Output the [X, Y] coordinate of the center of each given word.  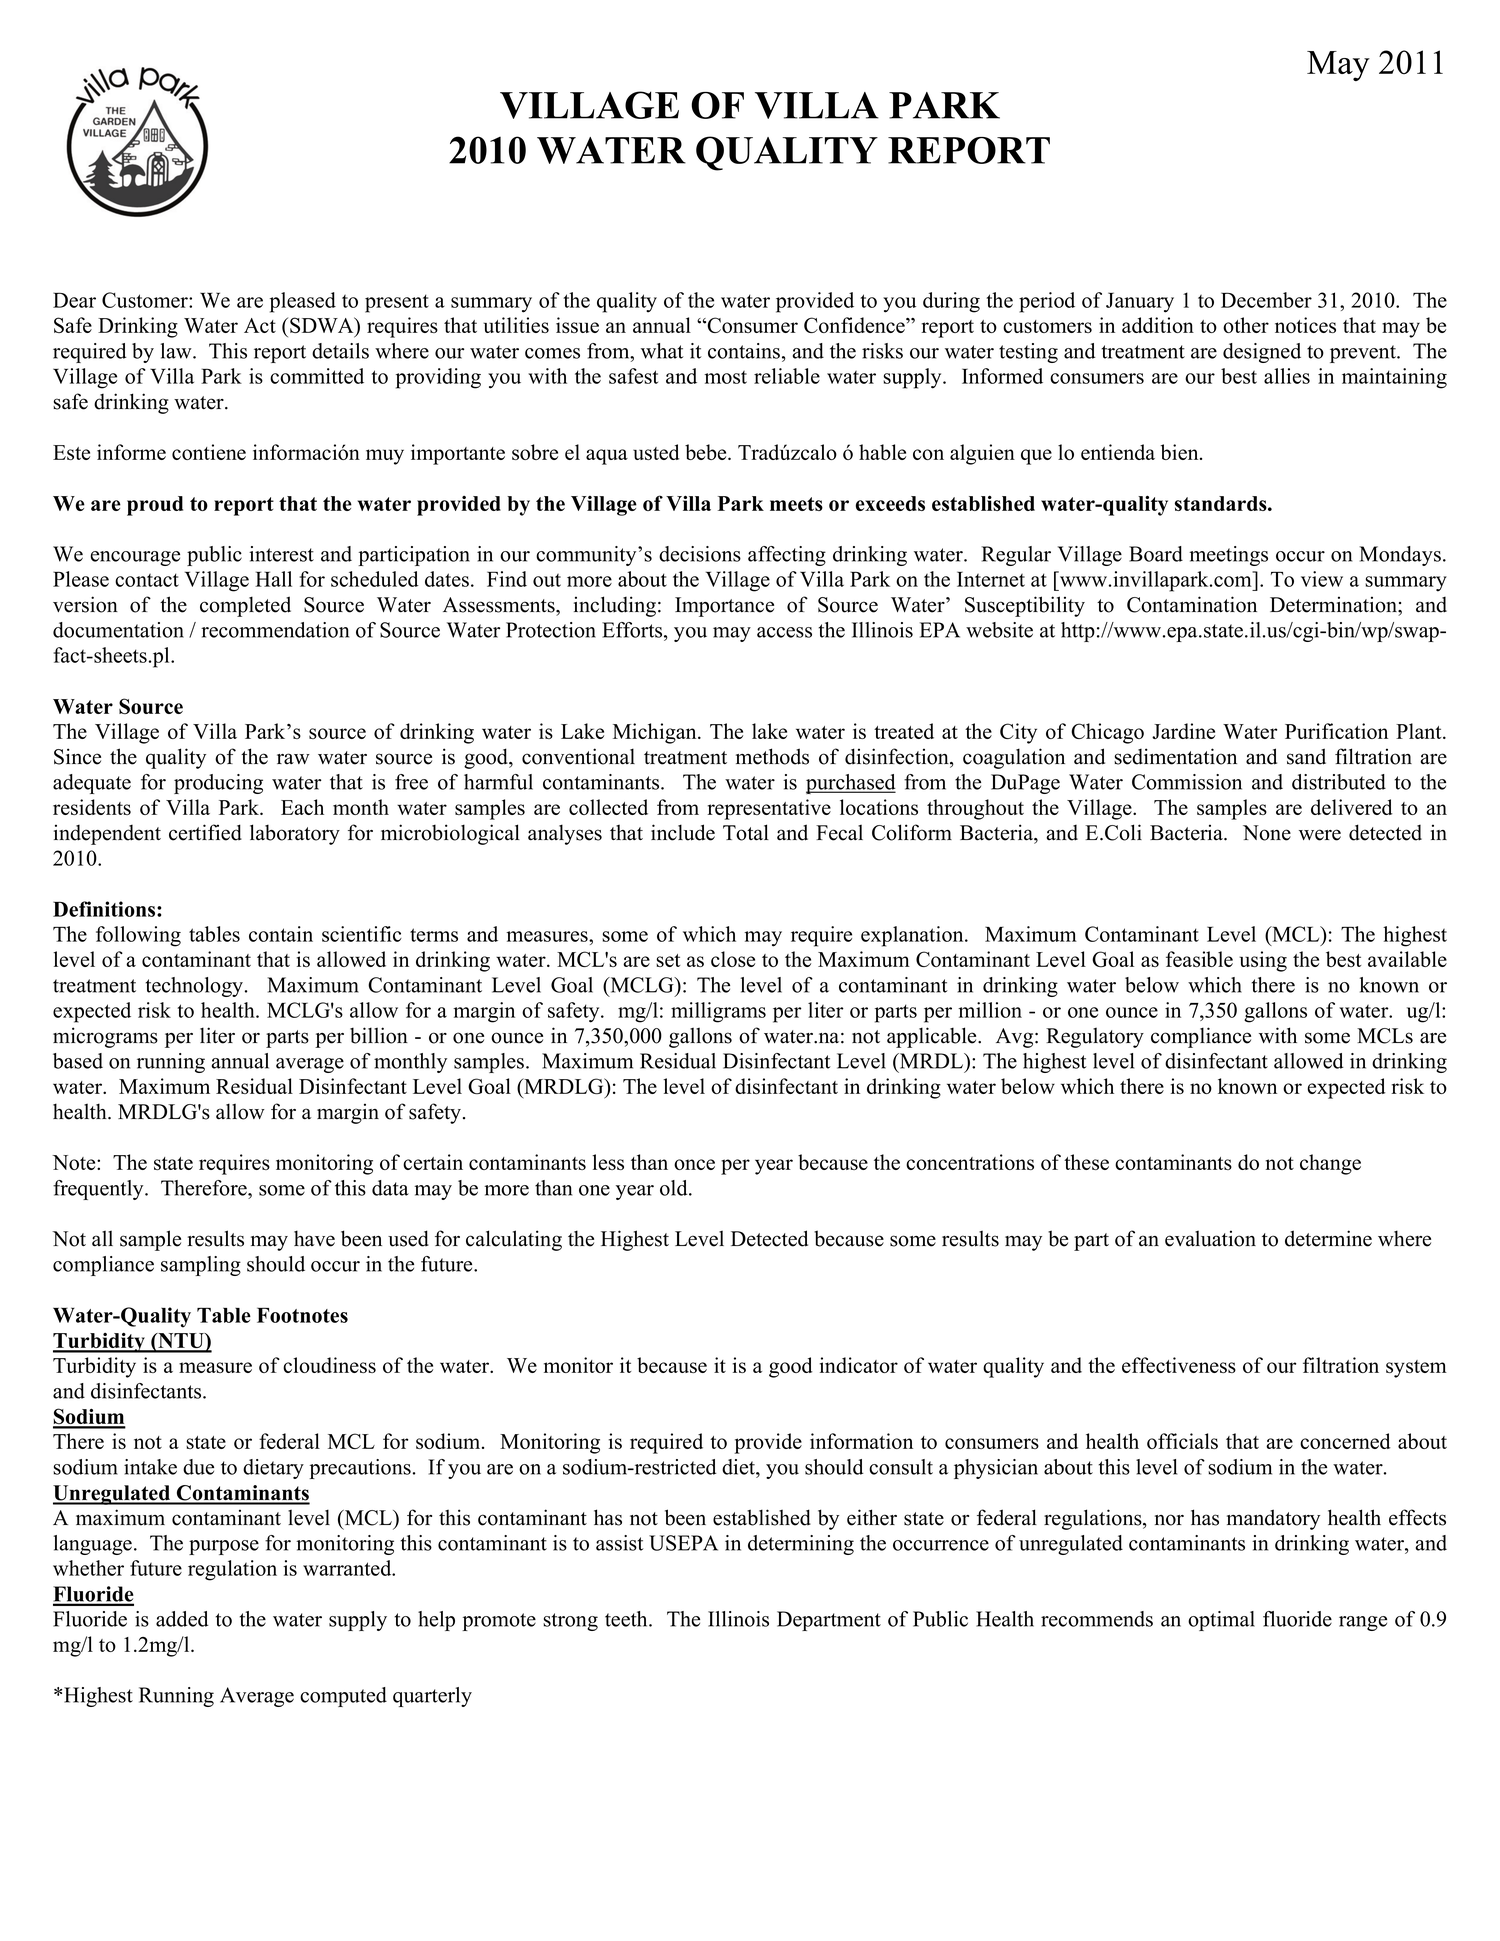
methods [772, 756]
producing [218, 784]
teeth [627, 1619]
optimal [1221, 1621]
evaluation [1210, 1238]
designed [1262, 353]
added [182, 1619]
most [725, 377]
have [314, 1238]
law [177, 351]
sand [1306, 756]
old [675, 1188]
